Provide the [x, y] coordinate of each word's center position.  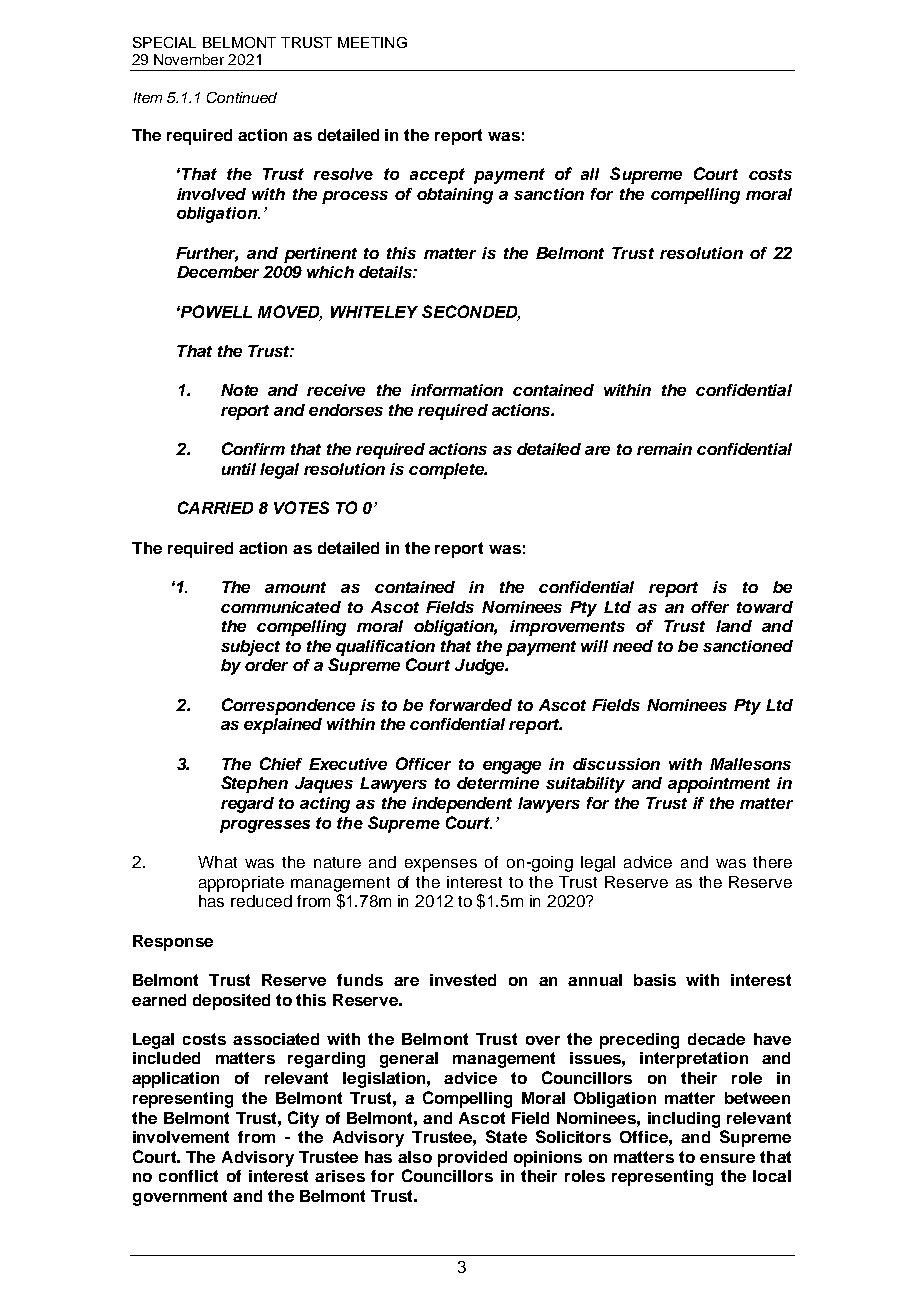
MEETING [372, 42]
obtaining [455, 196]
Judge [481, 667]
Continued [242, 97]
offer [710, 607]
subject [250, 648]
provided [472, 1159]
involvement [181, 1137]
